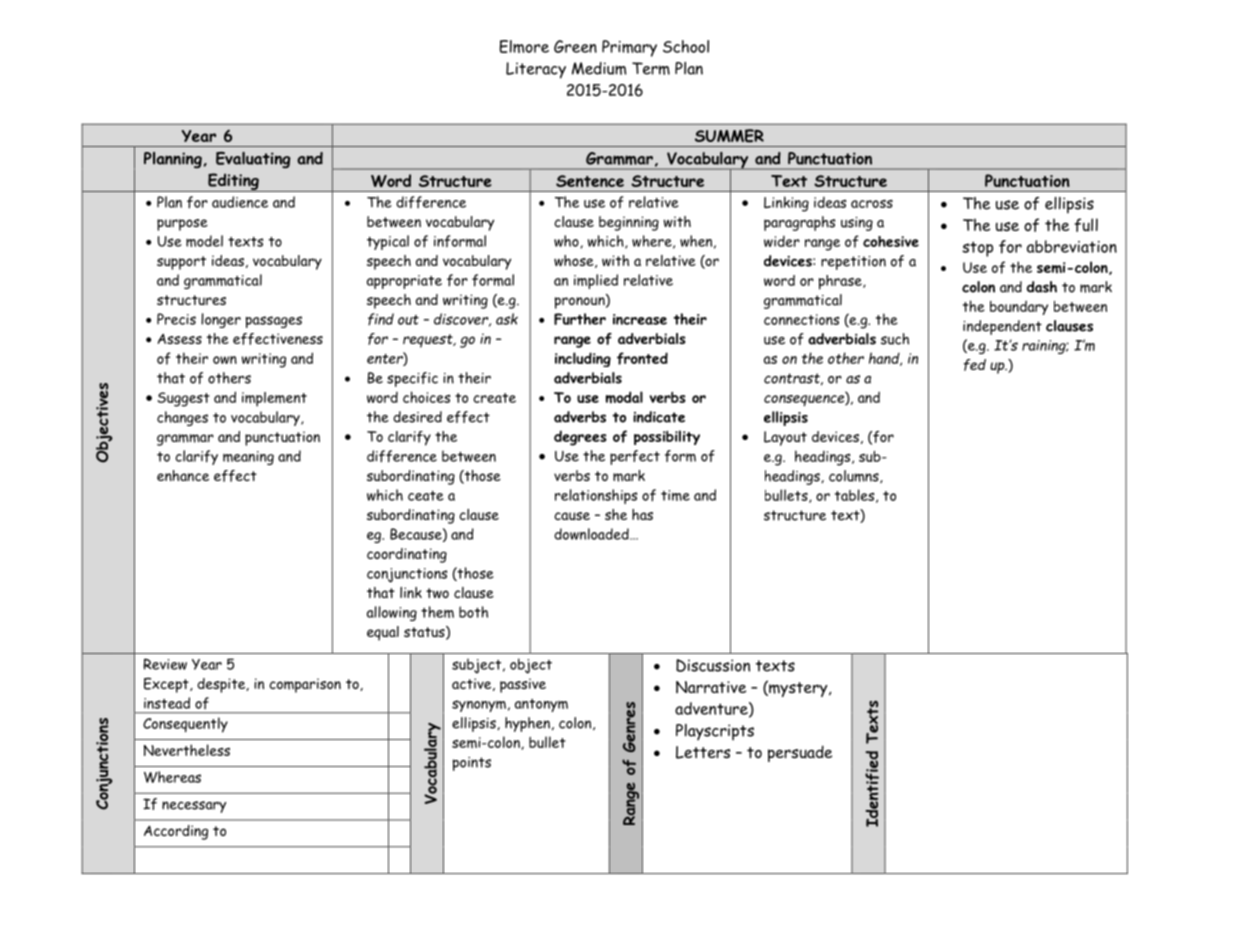  Describe the element at coordinates (194, 807) in the image. I see `necessary` at that location.
